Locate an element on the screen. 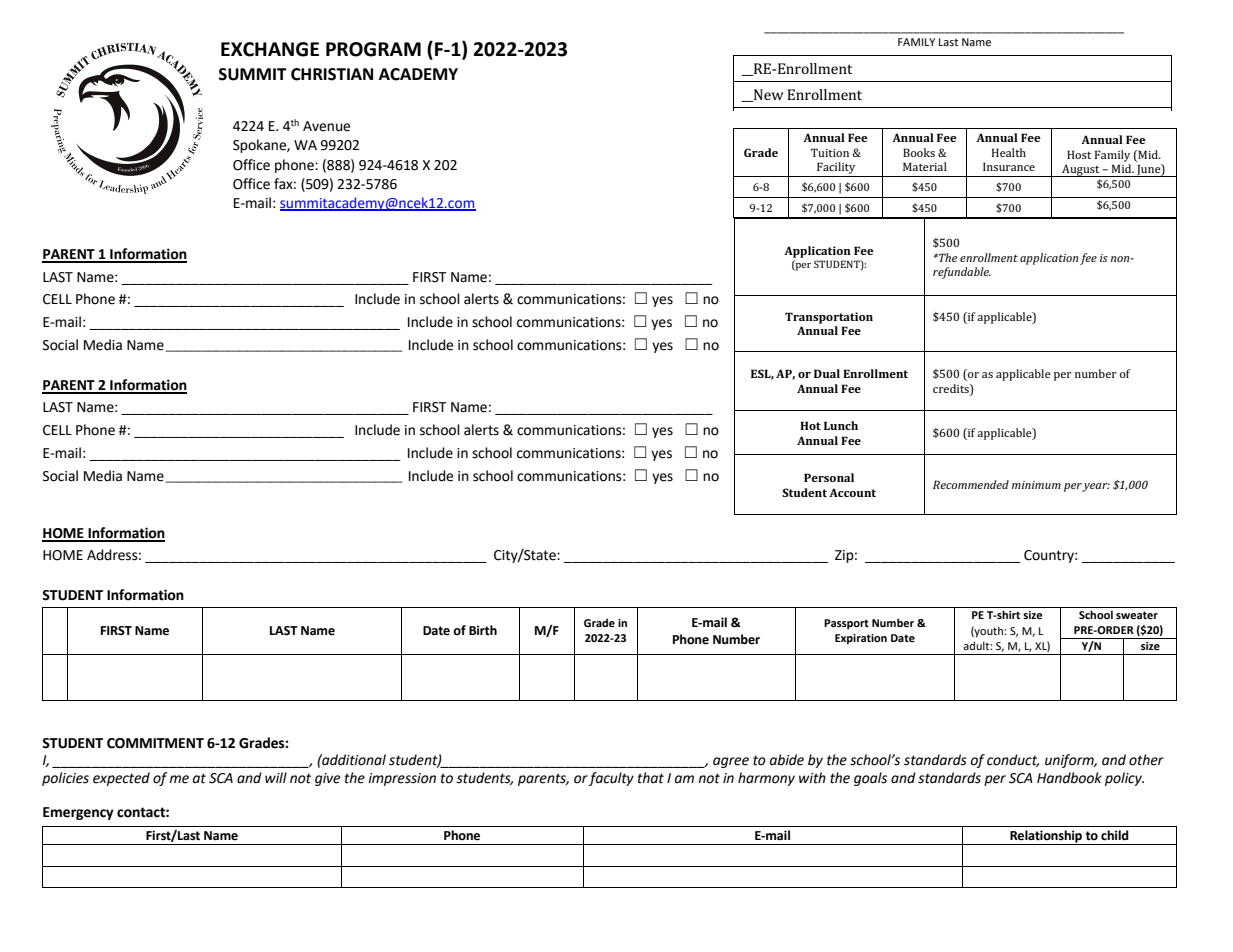 This screenshot has height=952, width=1233. credits is located at coordinates (952, 388).
